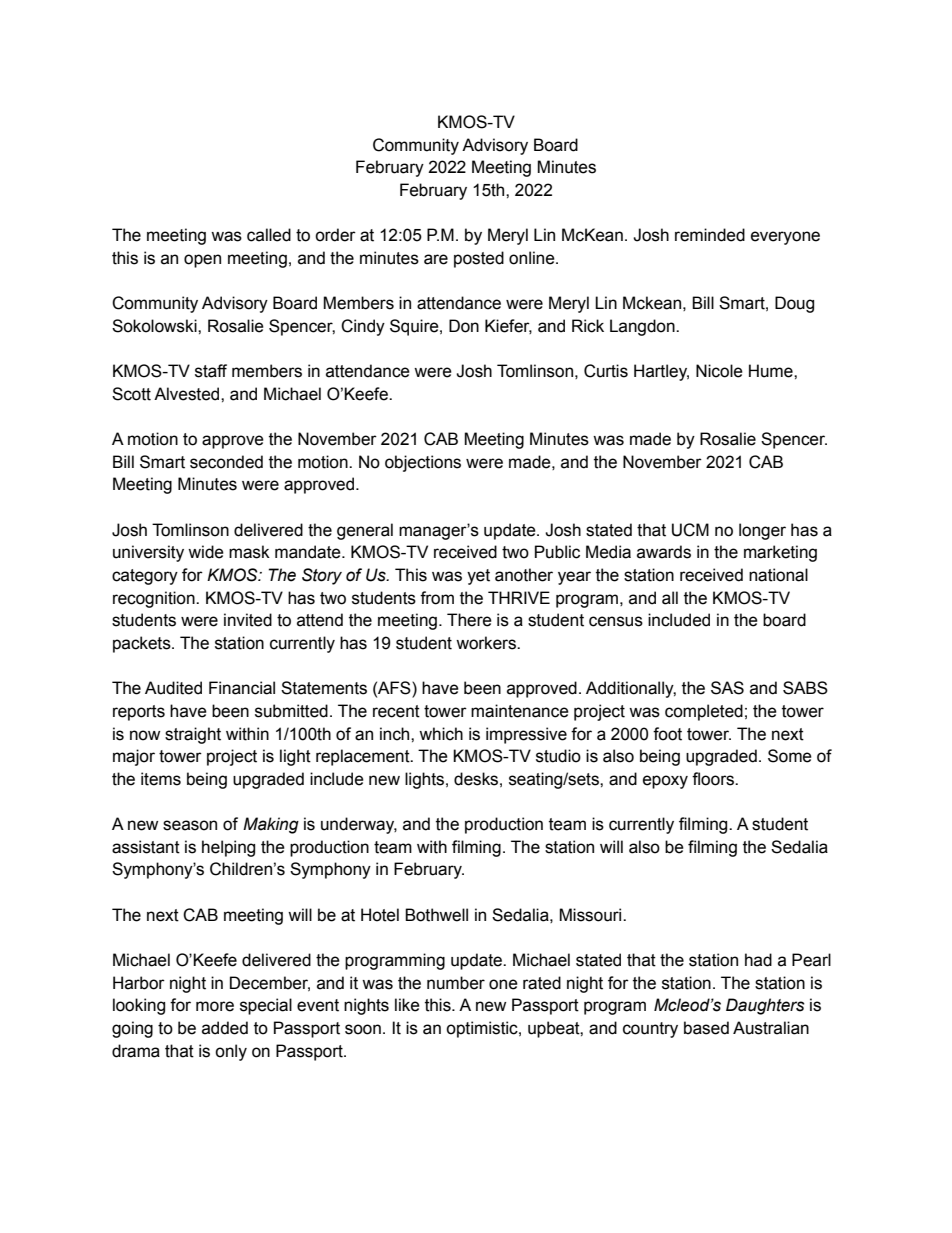 This page has height=1233, width=952. What do you see at coordinates (407, 1005) in the page?
I see `like` at bounding box center [407, 1005].
